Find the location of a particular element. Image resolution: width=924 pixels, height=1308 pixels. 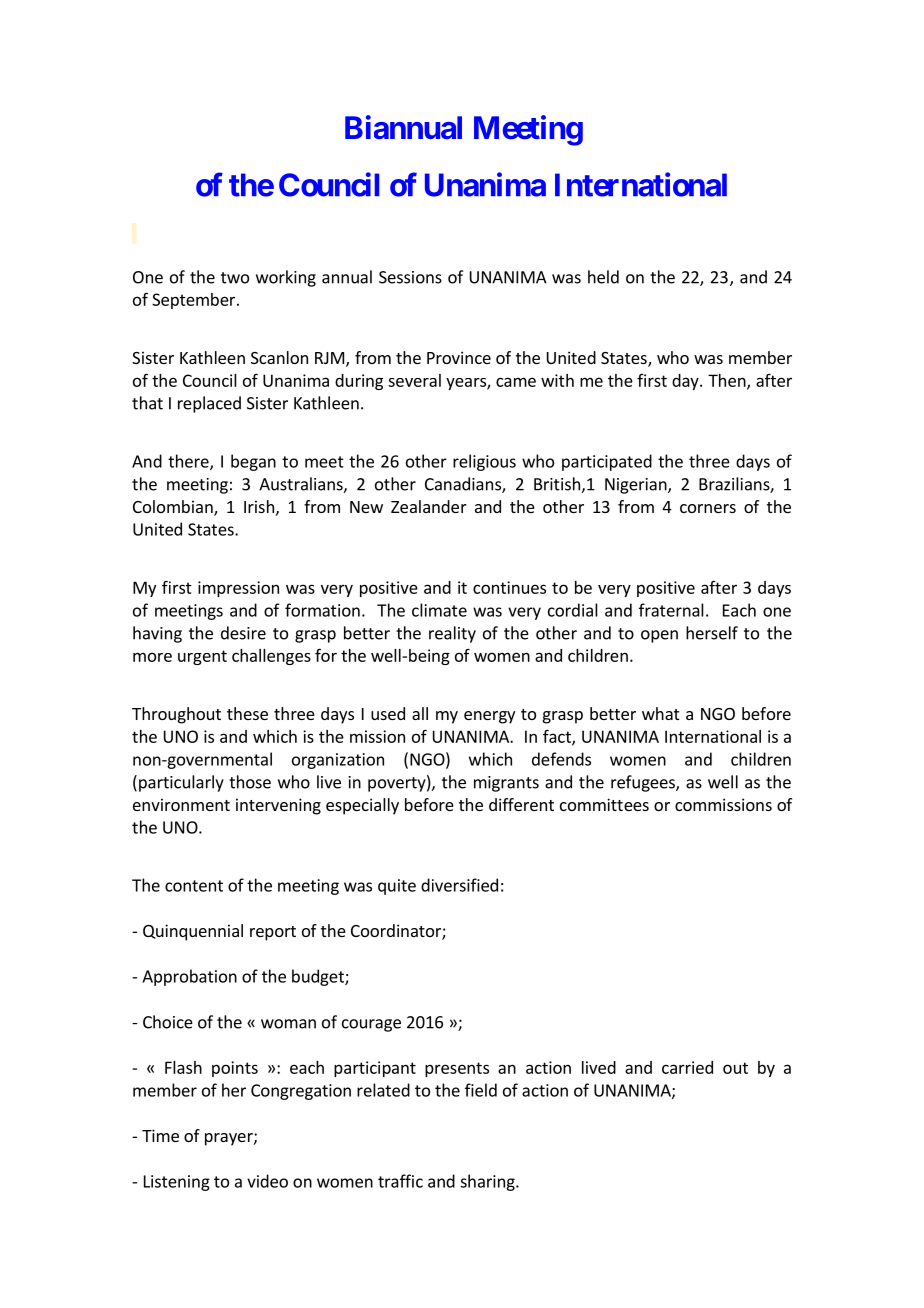

September is located at coordinates (195, 301).
